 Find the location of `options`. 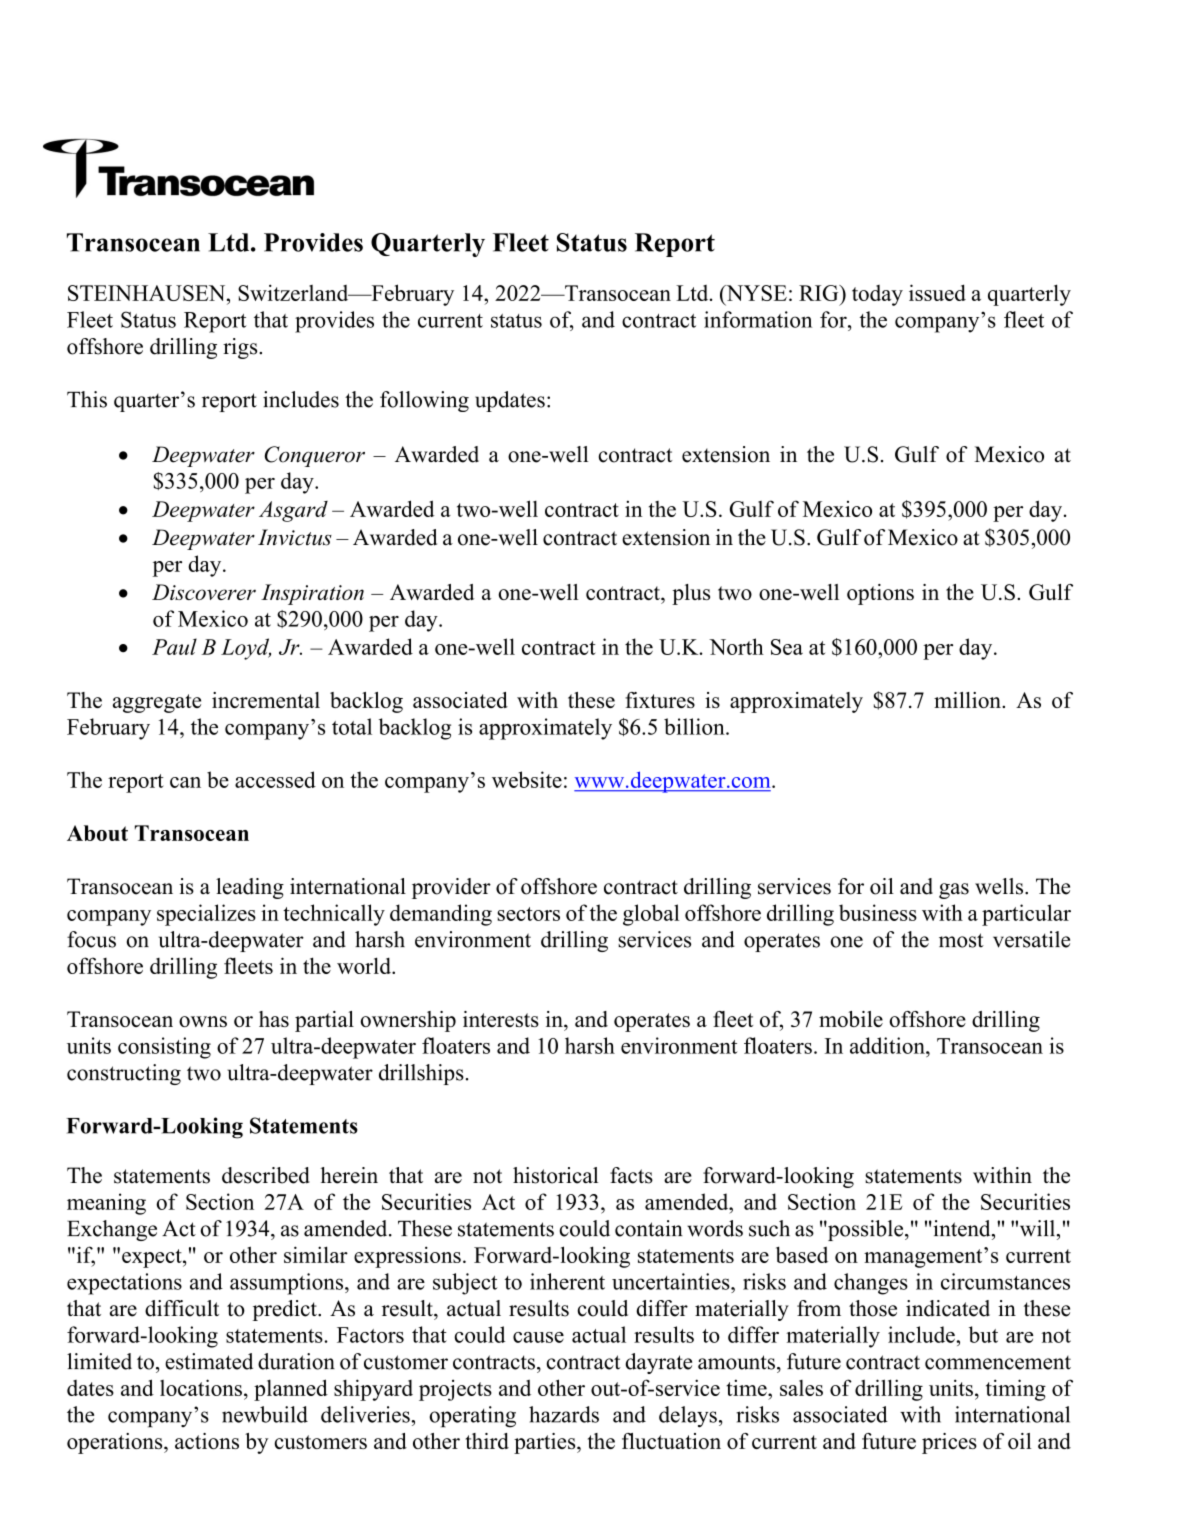

options is located at coordinates (880, 594).
